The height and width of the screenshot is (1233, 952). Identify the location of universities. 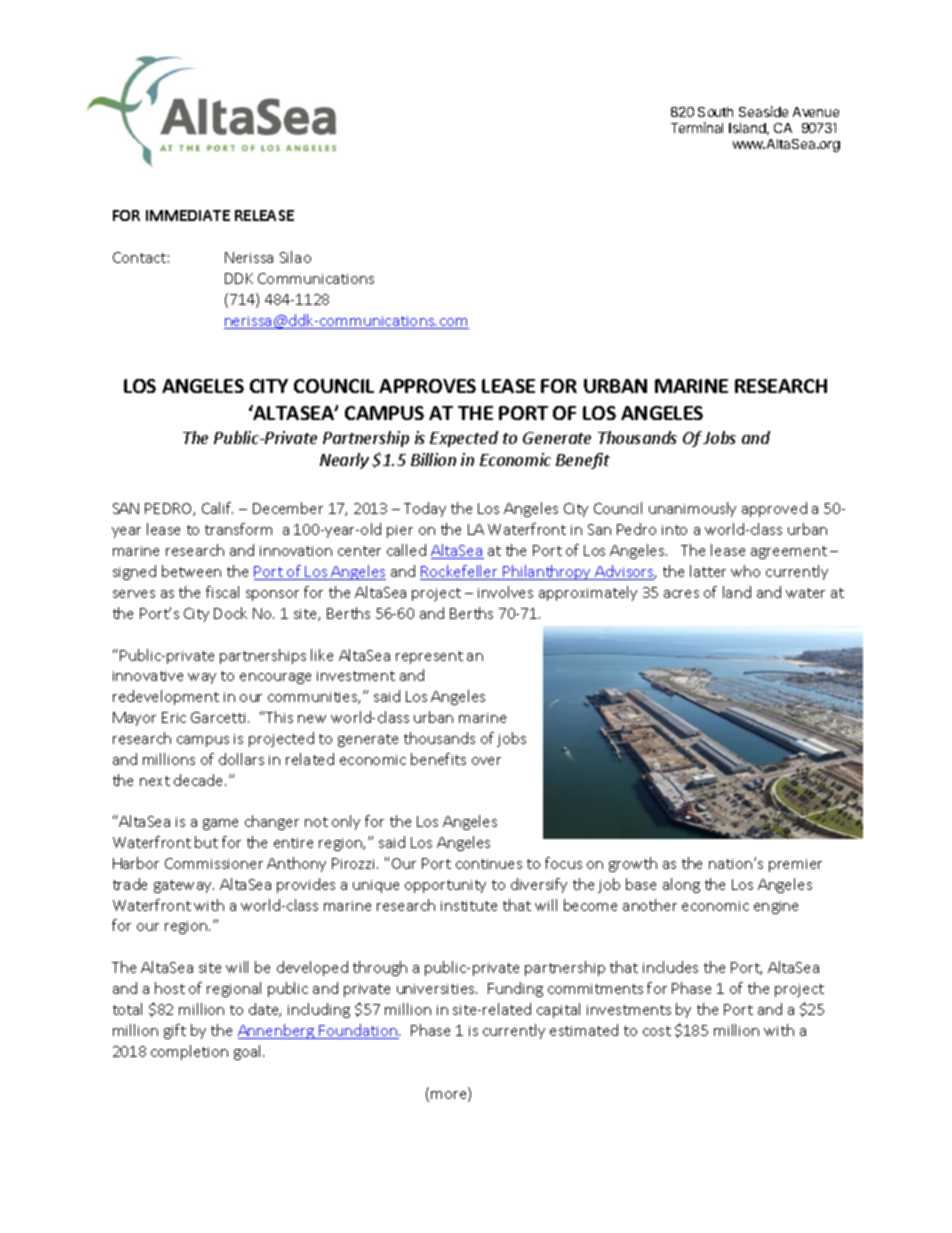
(437, 989).
